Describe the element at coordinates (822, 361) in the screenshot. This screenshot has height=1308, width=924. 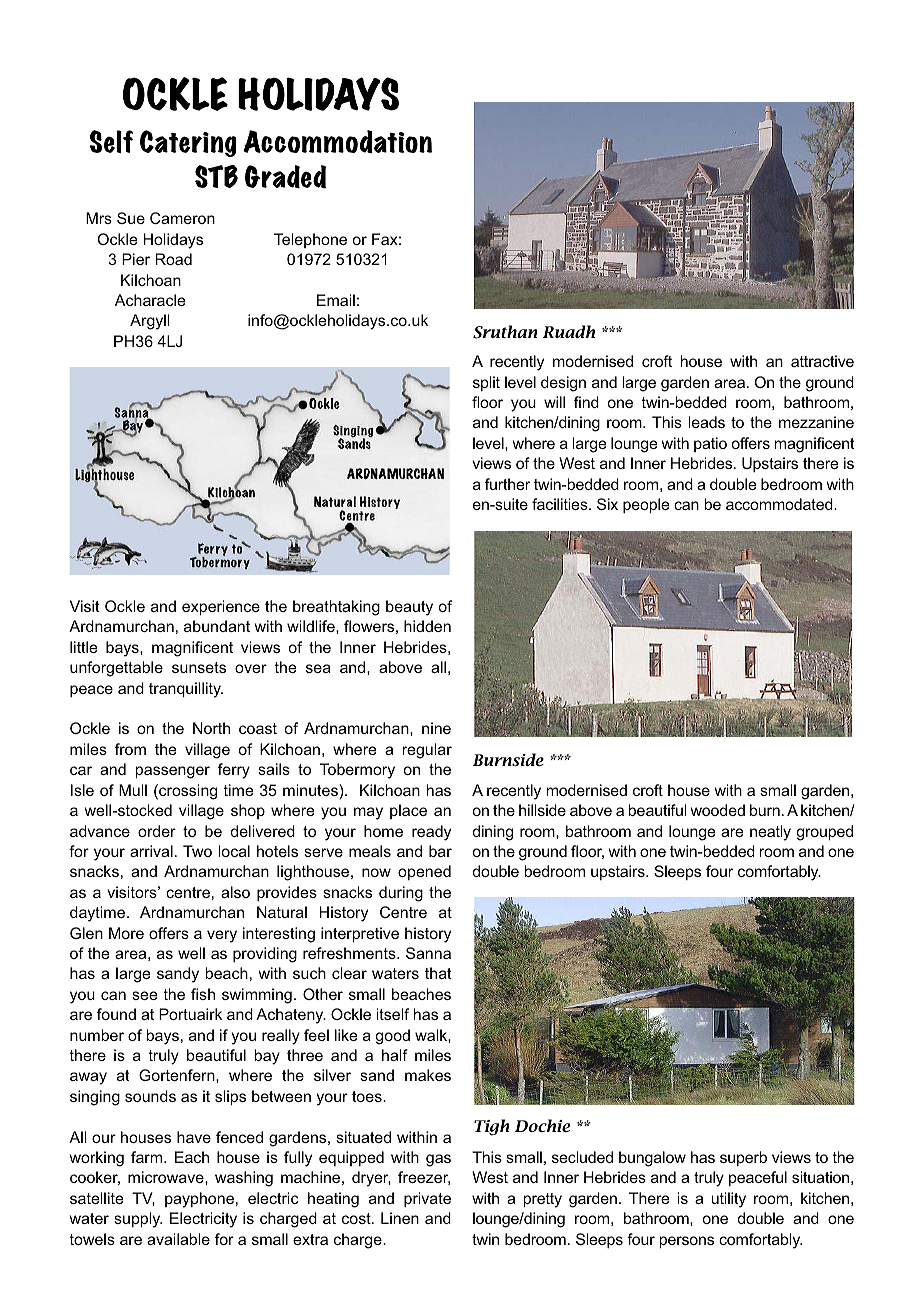
I see `attractive` at that location.
